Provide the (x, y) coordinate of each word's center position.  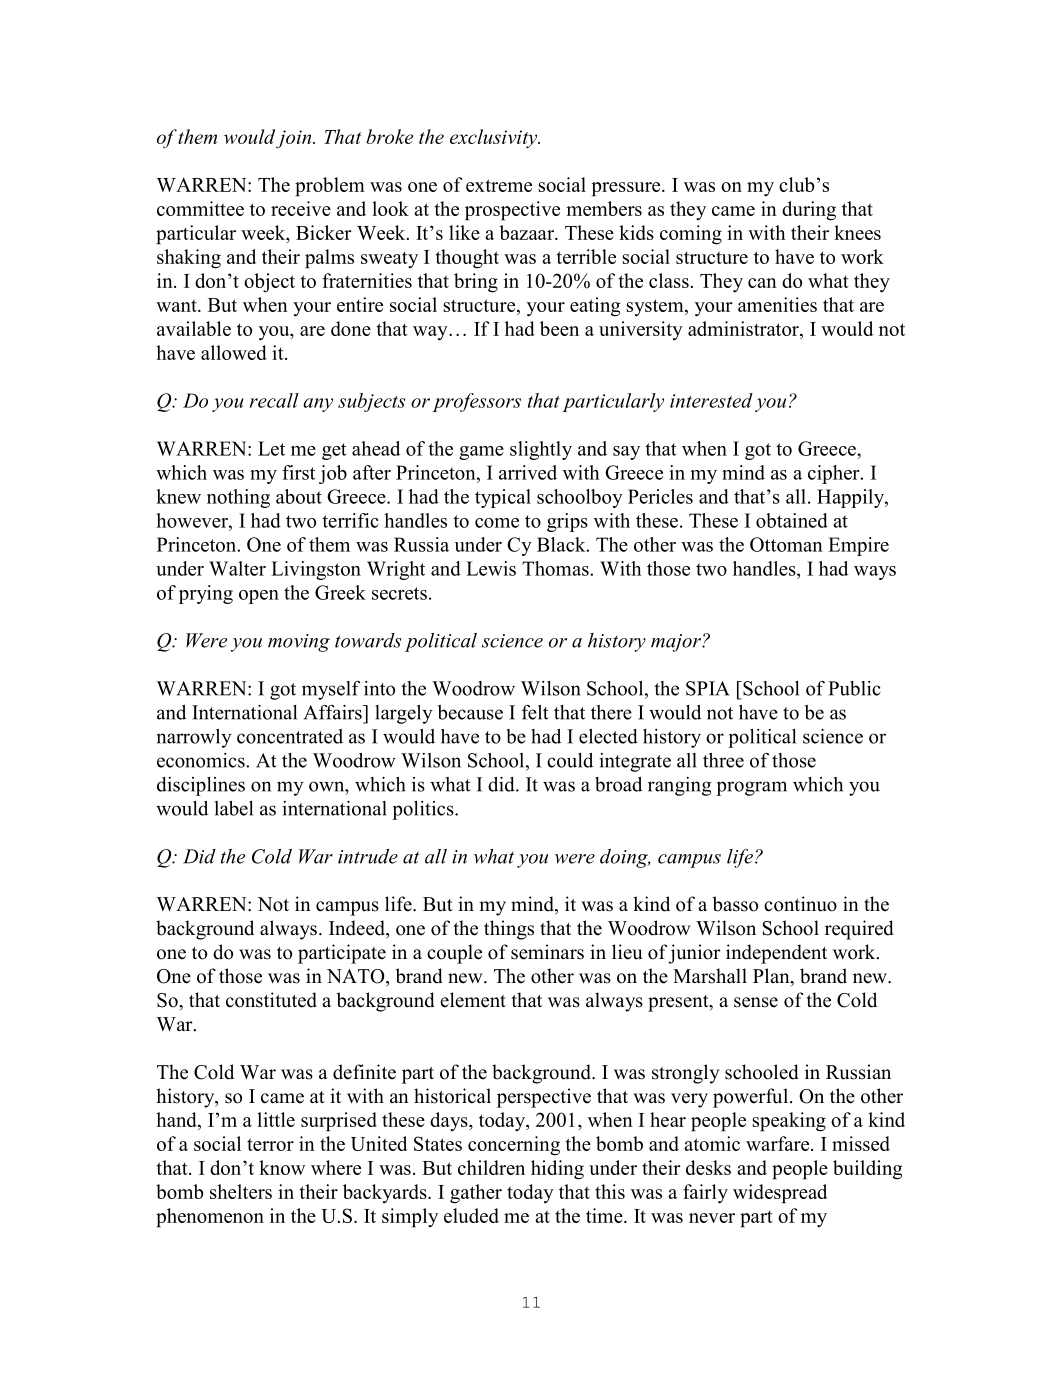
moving (299, 643)
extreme (499, 185)
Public (854, 688)
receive (301, 208)
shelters (241, 1191)
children (491, 1167)
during (809, 211)
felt (535, 712)
